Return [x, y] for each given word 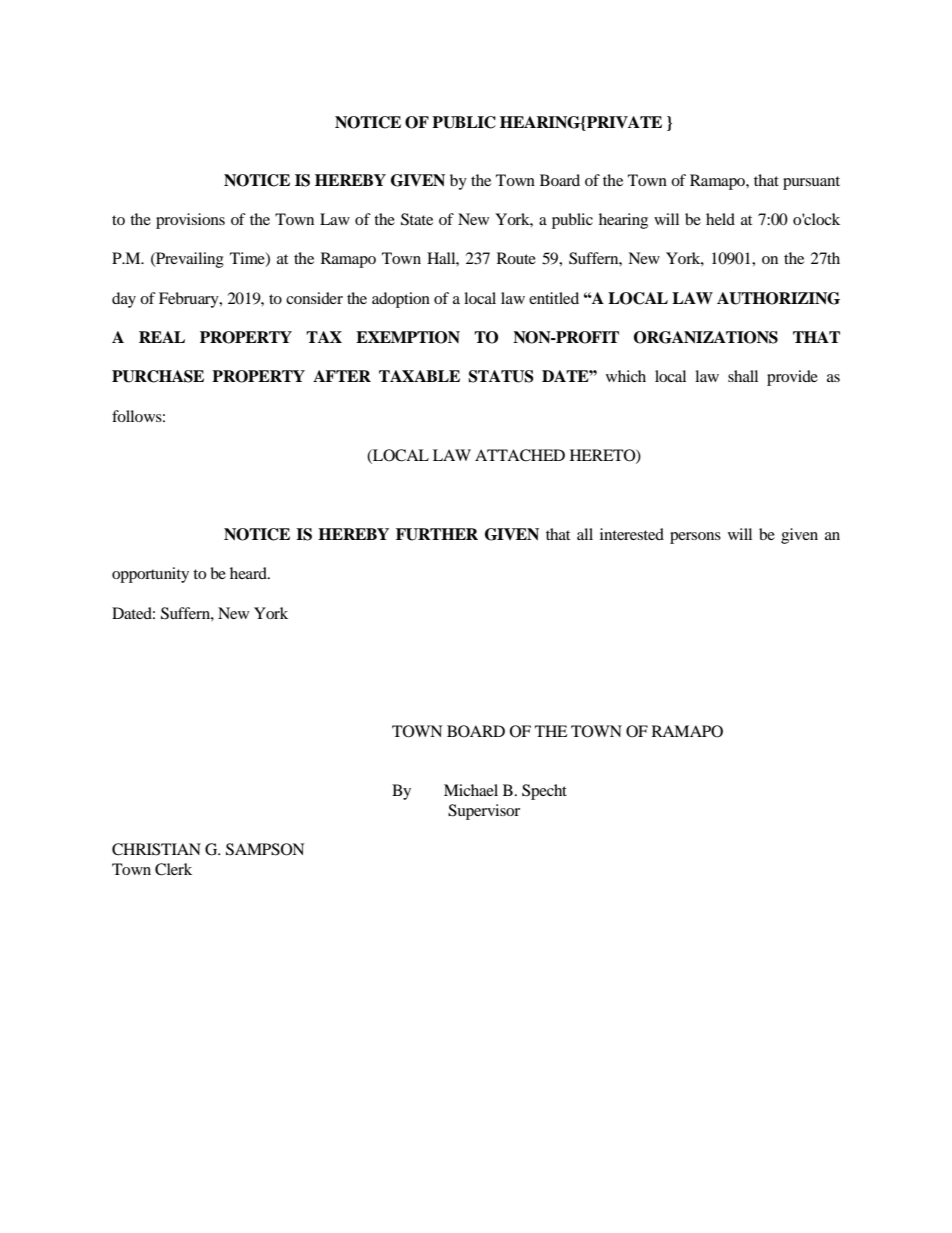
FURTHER [437, 534]
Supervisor [484, 812]
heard [249, 573]
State [417, 219]
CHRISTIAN [156, 849]
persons [695, 538]
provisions [190, 221]
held [720, 219]
